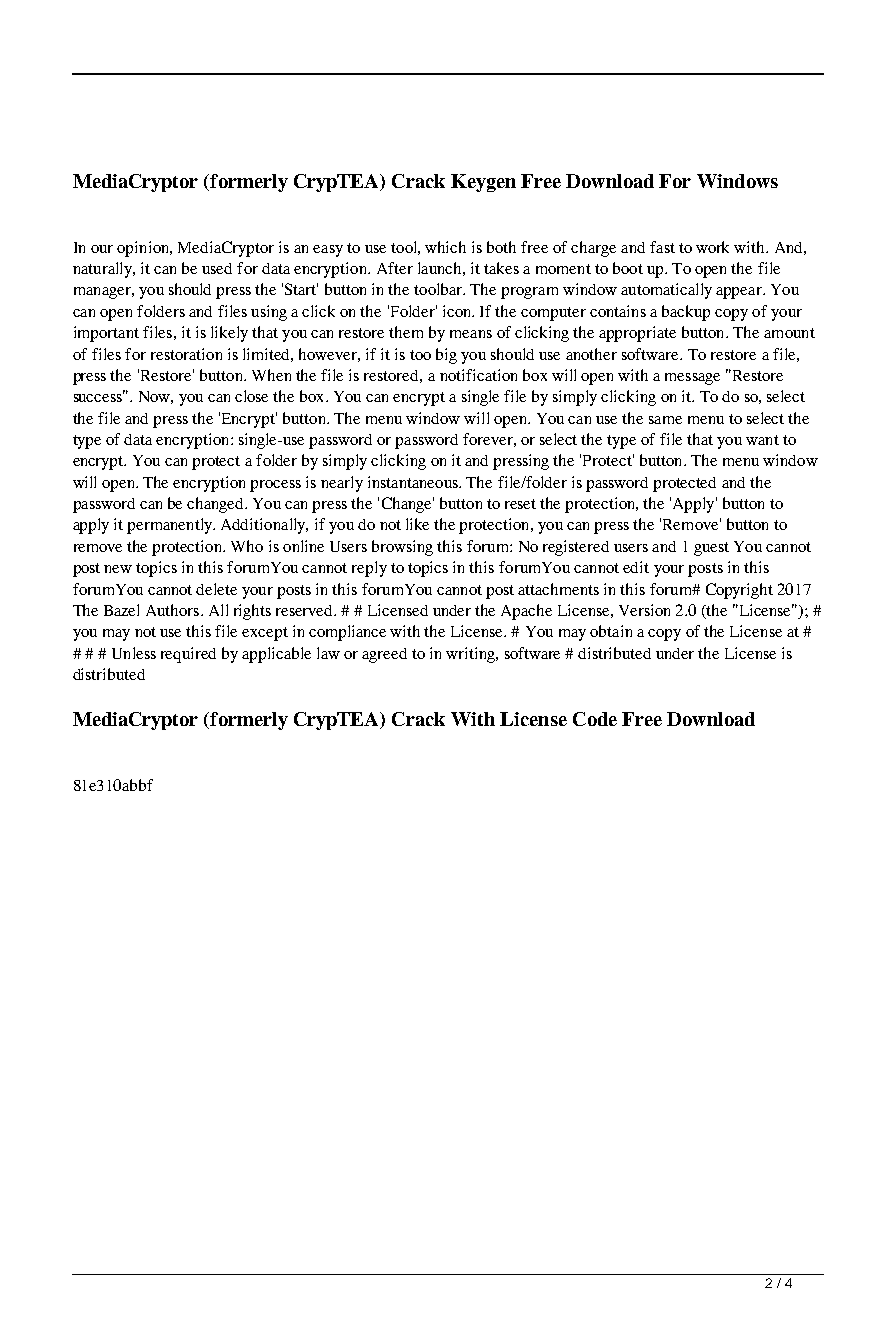 Image resolution: width=896 pixels, height=1323 pixels. What do you see at coordinates (414, 482) in the screenshot?
I see `instantaneous` at bounding box center [414, 482].
